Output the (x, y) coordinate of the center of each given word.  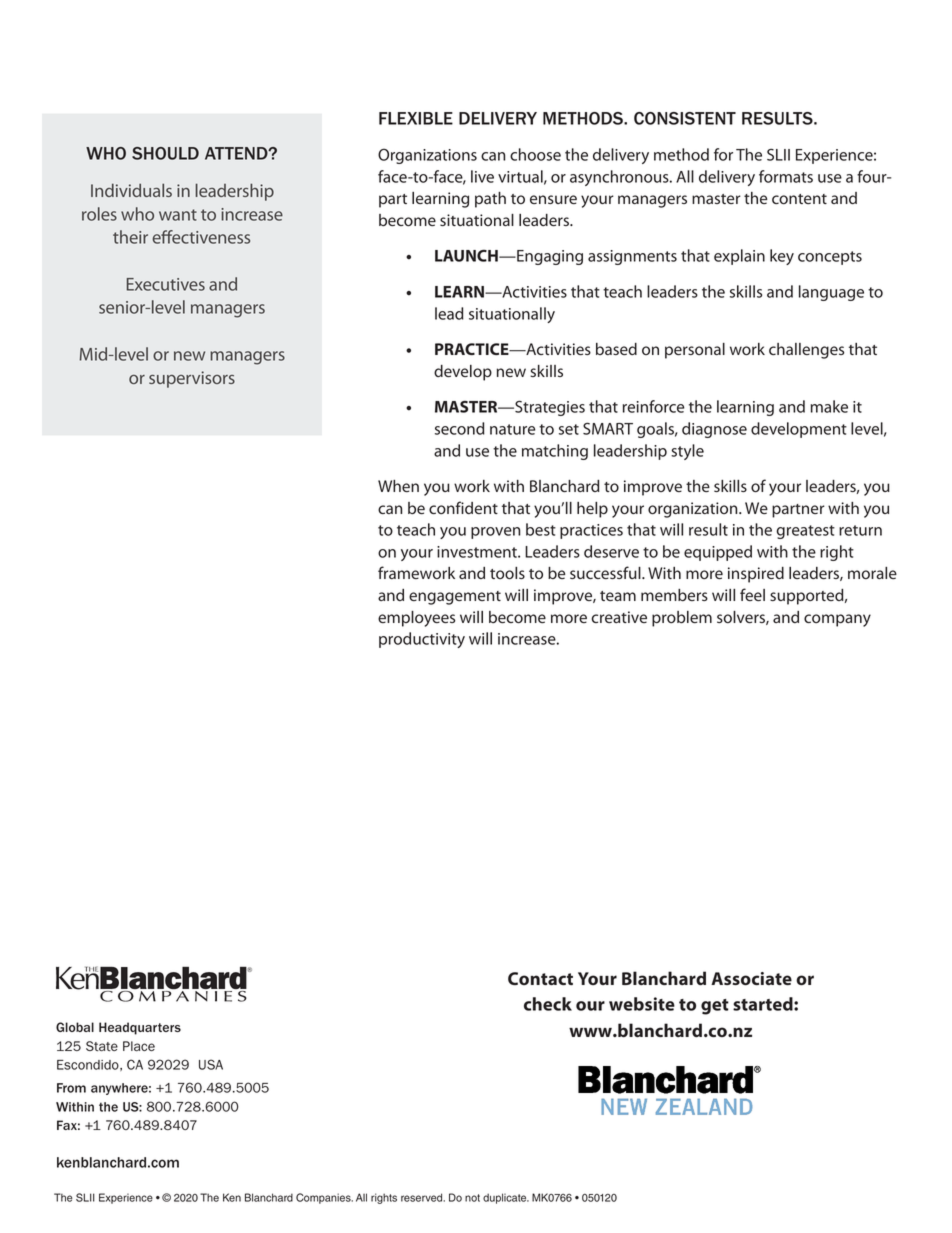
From (71, 1088)
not (472, 1198)
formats (786, 176)
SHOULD (165, 153)
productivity (422, 640)
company (837, 620)
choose (535, 154)
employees (416, 619)
